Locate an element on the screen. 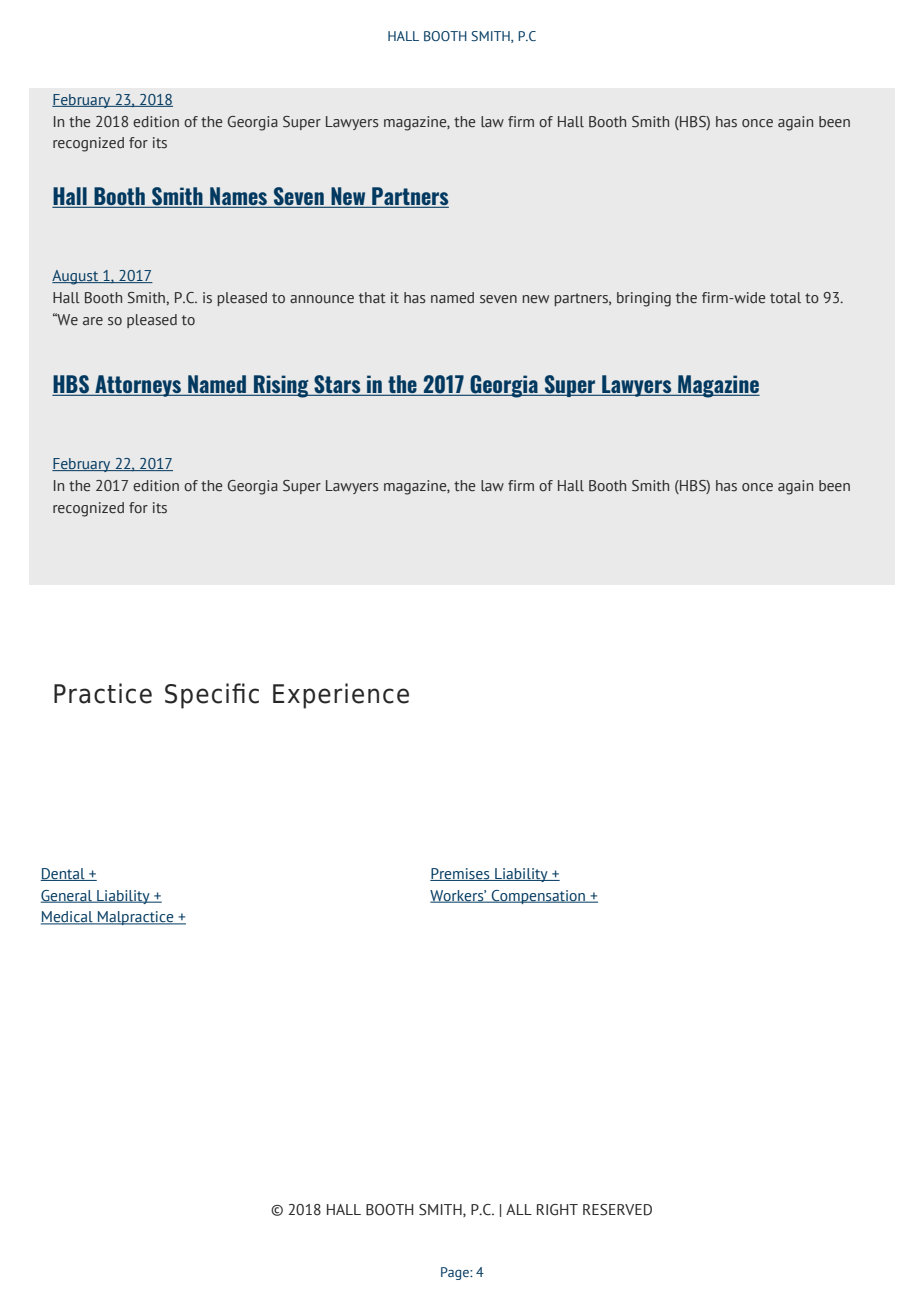 The image size is (924, 1308). Experience is located at coordinates (341, 696).
